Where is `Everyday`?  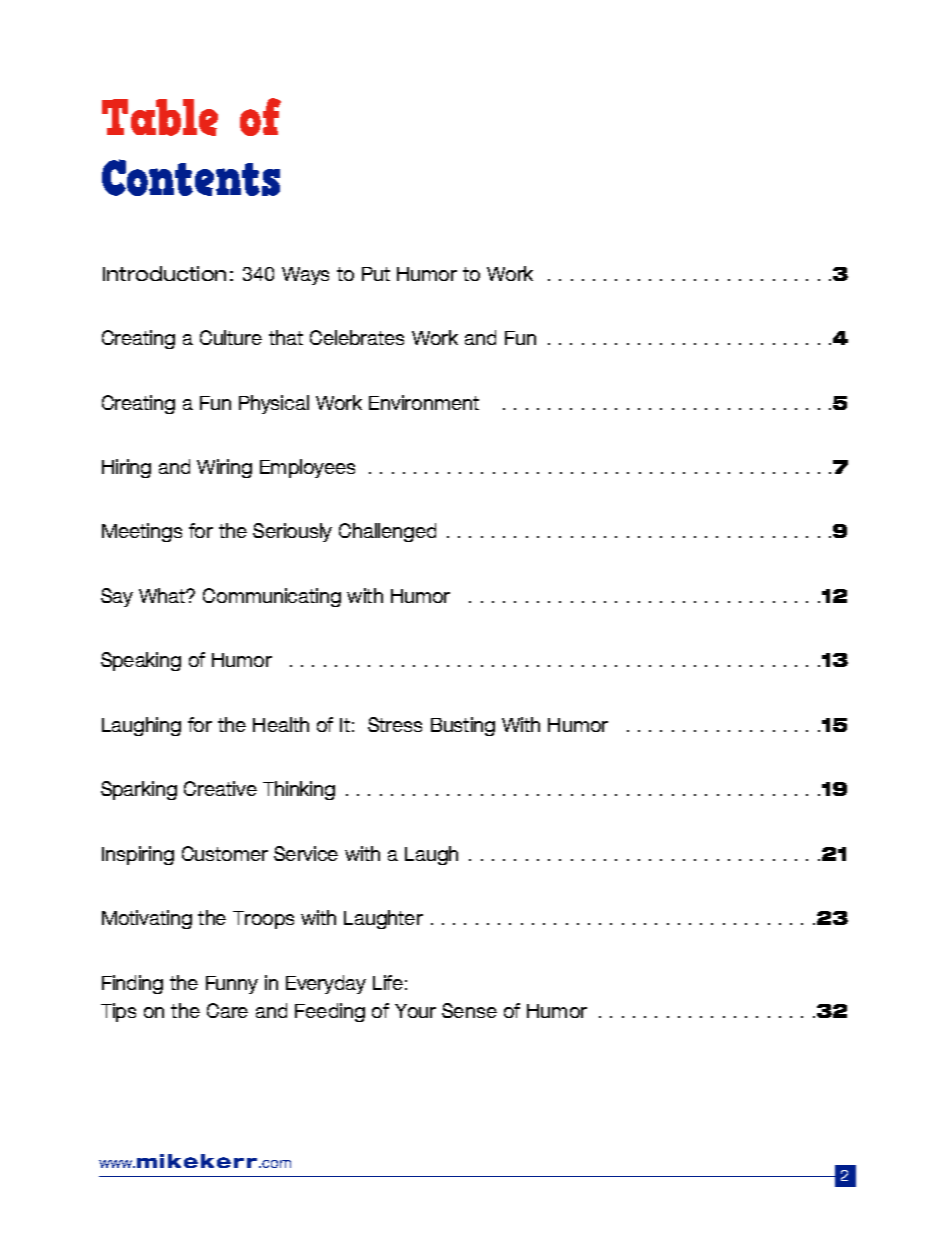 Everyday is located at coordinates (326, 984).
